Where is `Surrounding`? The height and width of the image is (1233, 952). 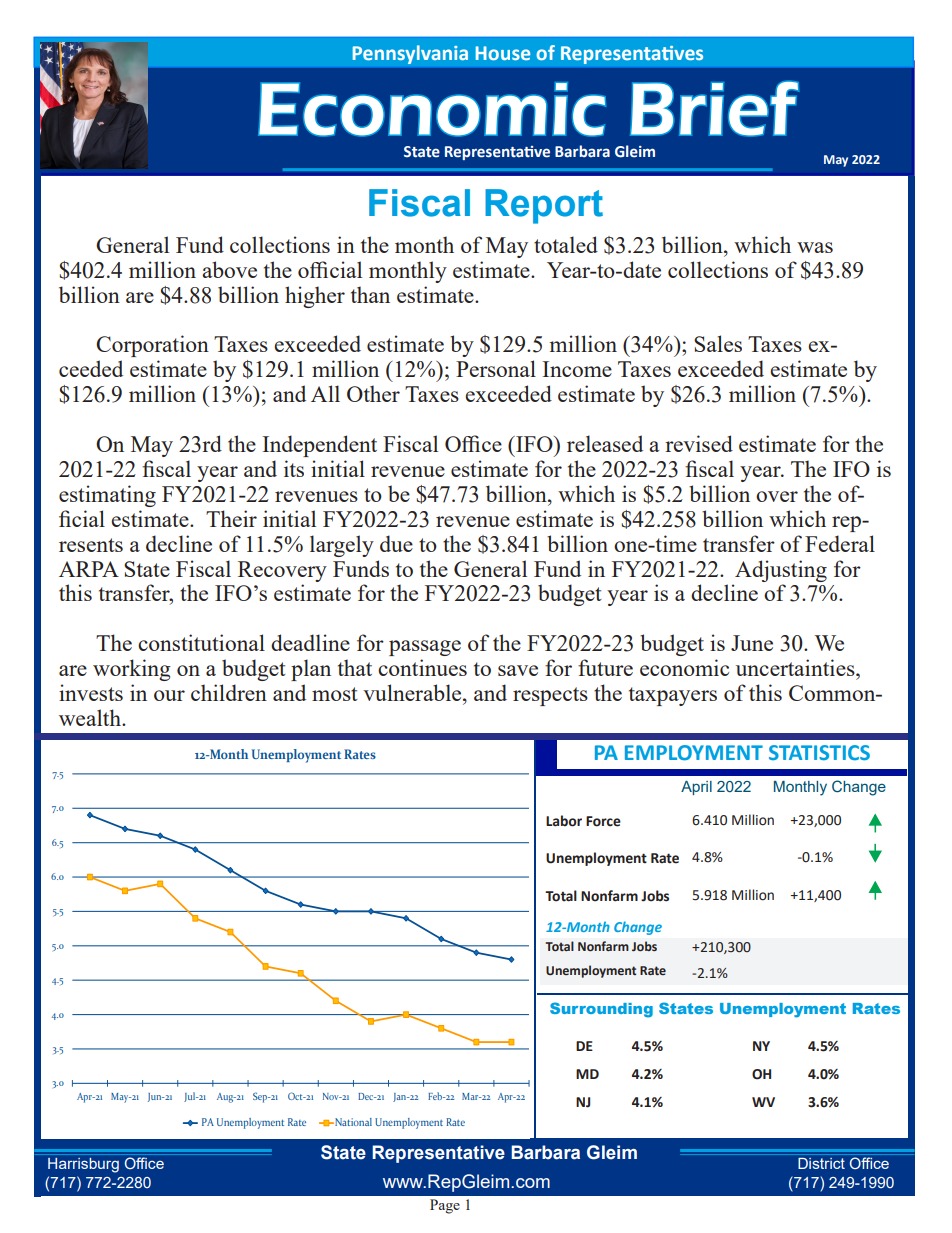 Surrounding is located at coordinates (601, 1010).
